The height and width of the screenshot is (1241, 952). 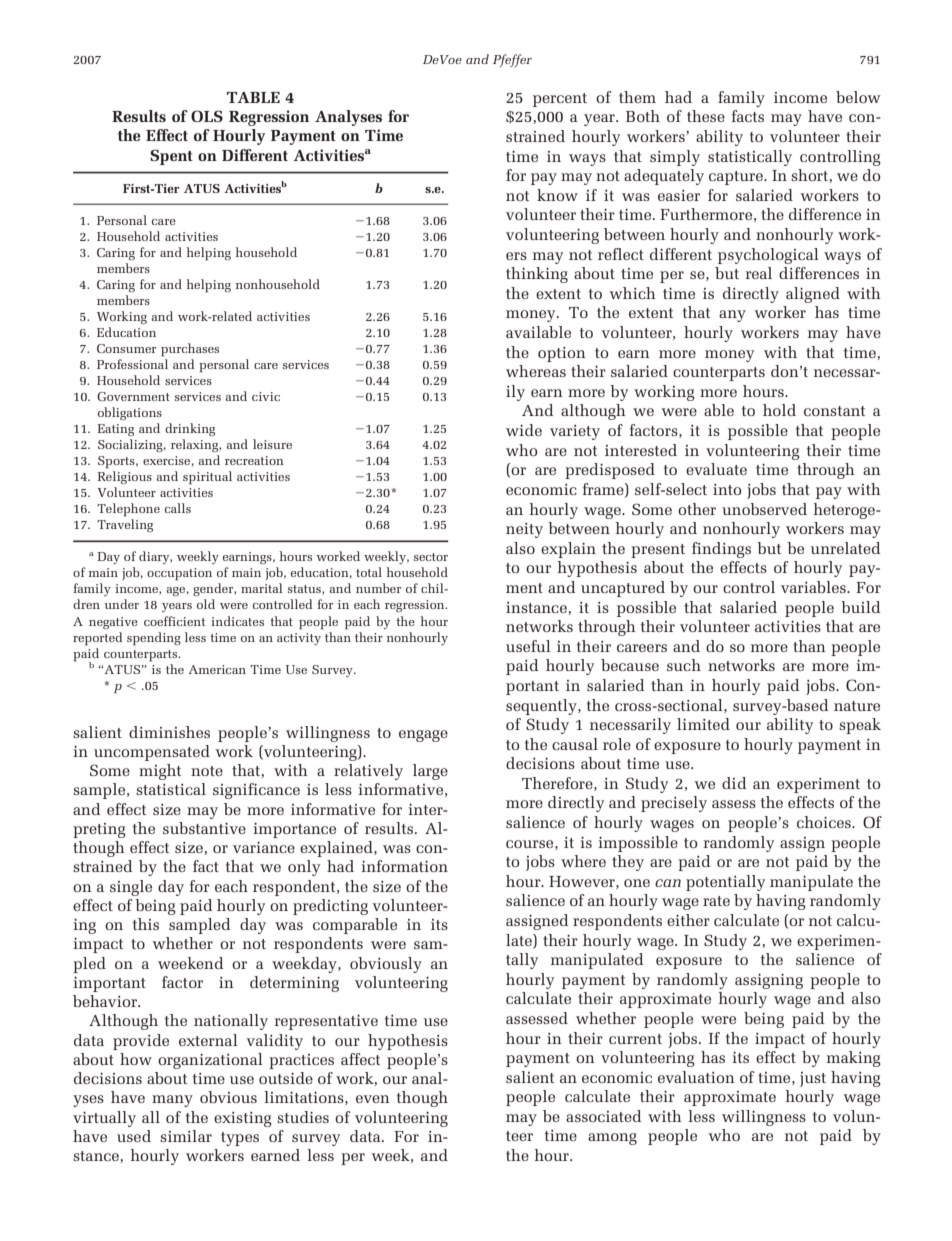 What do you see at coordinates (706, 116) in the screenshot?
I see `these` at bounding box center [706, 116].
